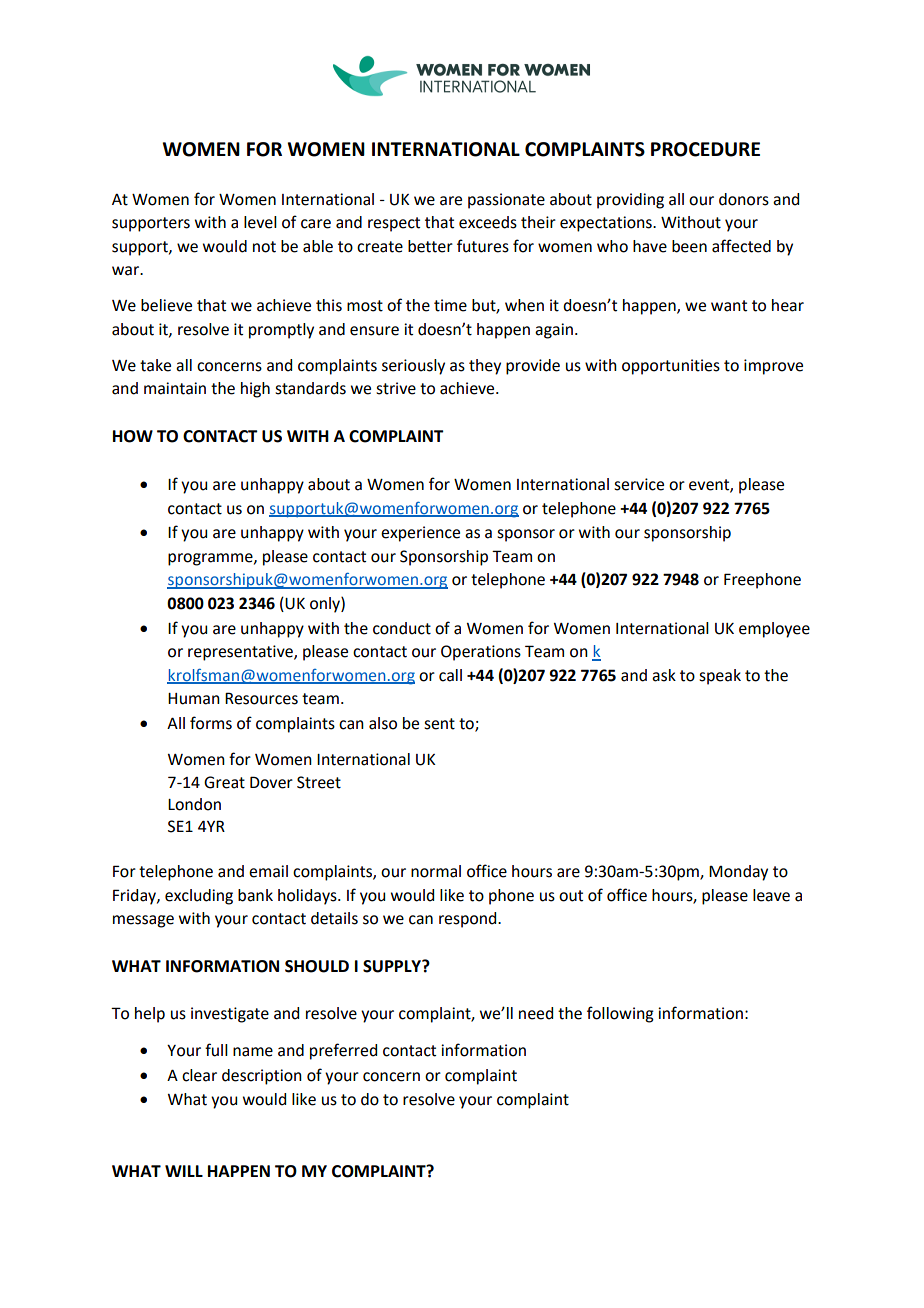  What do you see at coordinates (184, 1171) in the image?
I see `WILL` at bounding box center [184, 1171].
